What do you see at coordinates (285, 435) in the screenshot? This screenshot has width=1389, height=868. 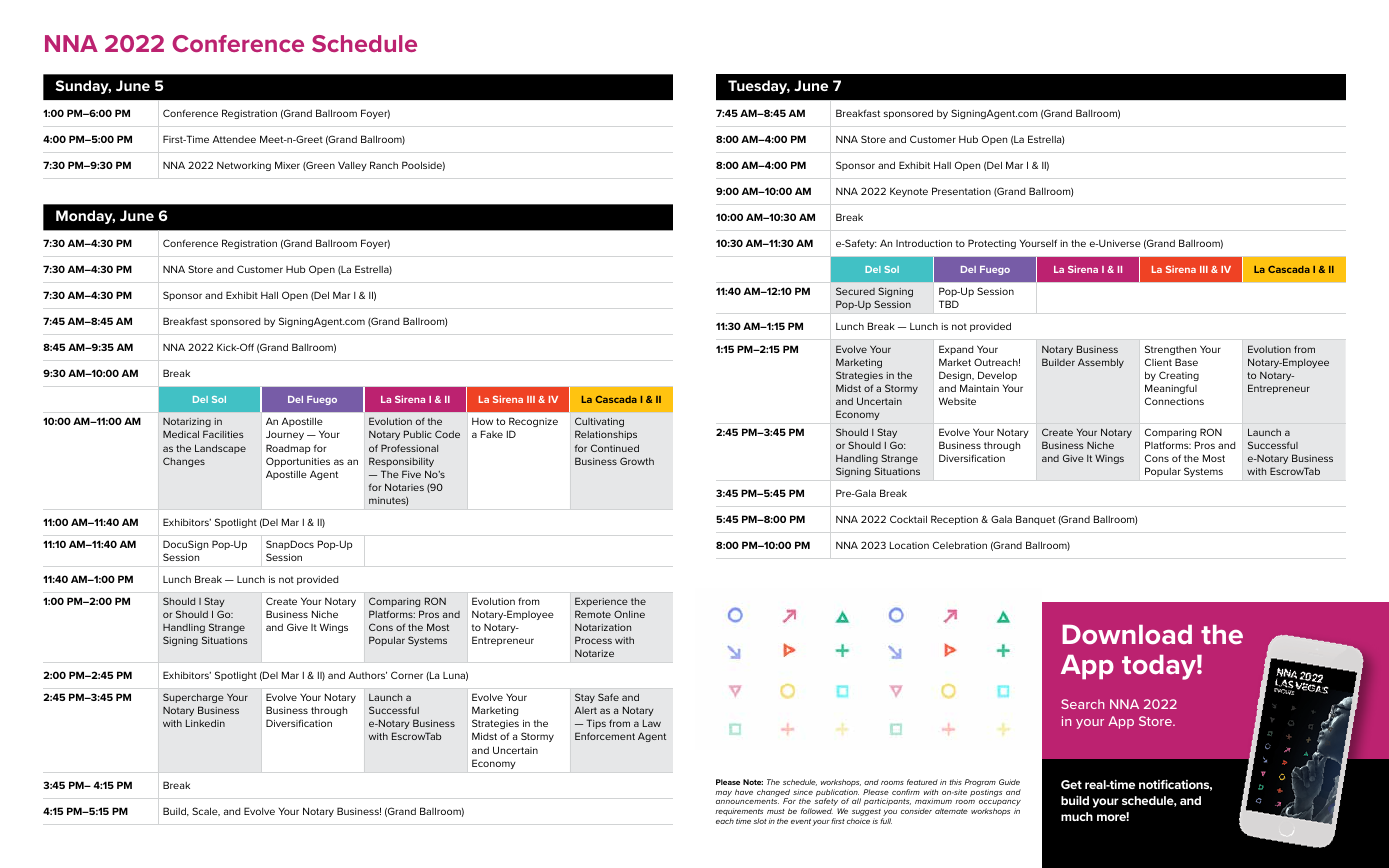 I see `Journey` at bounding box center [285, 435].
